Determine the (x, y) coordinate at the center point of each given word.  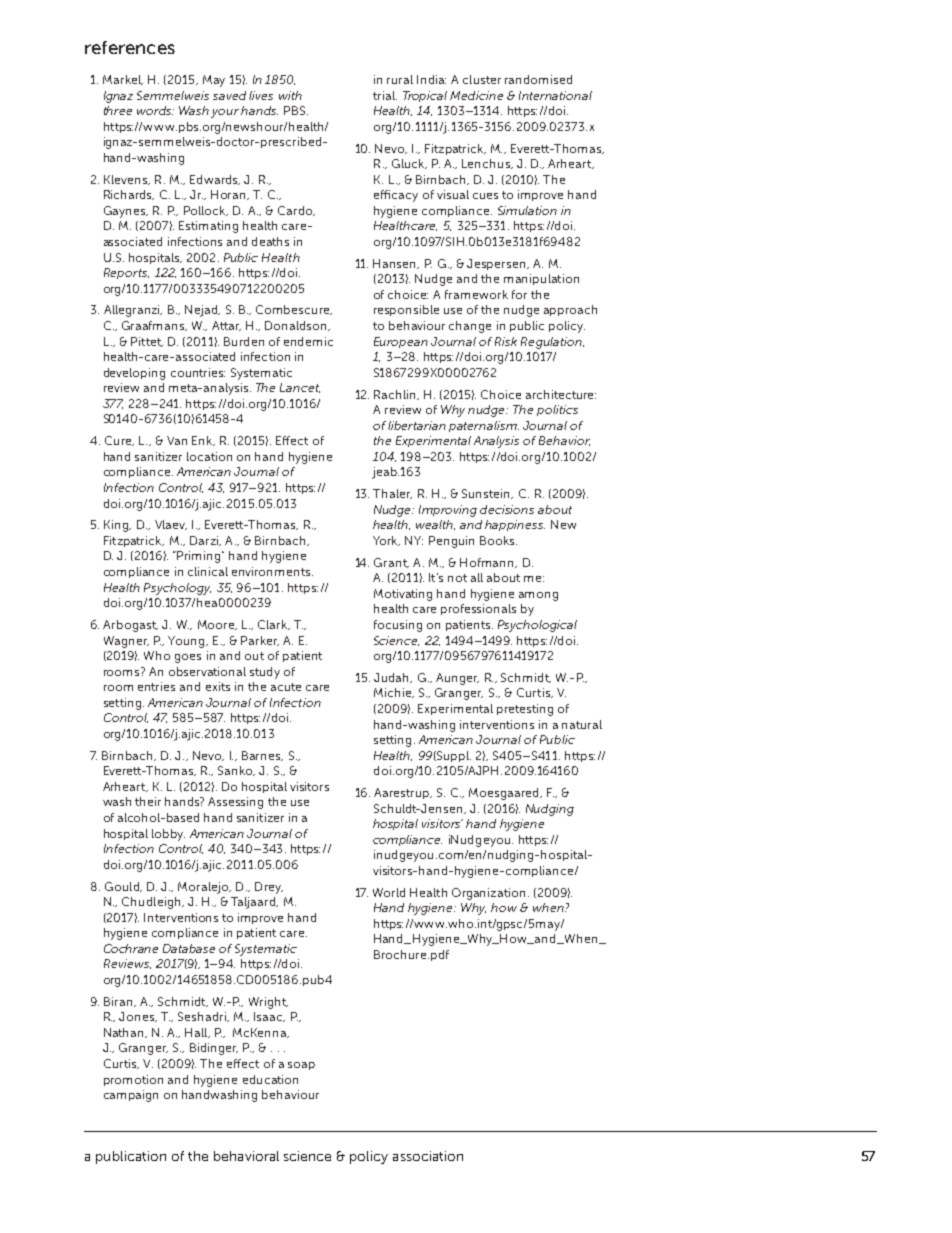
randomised (538, 79)
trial (385, 95)
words (155, 110)
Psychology (177, 589)
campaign (131, 1096)
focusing (398, 626)
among (538, 596)
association (428, 1156)
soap (301, 1066)
